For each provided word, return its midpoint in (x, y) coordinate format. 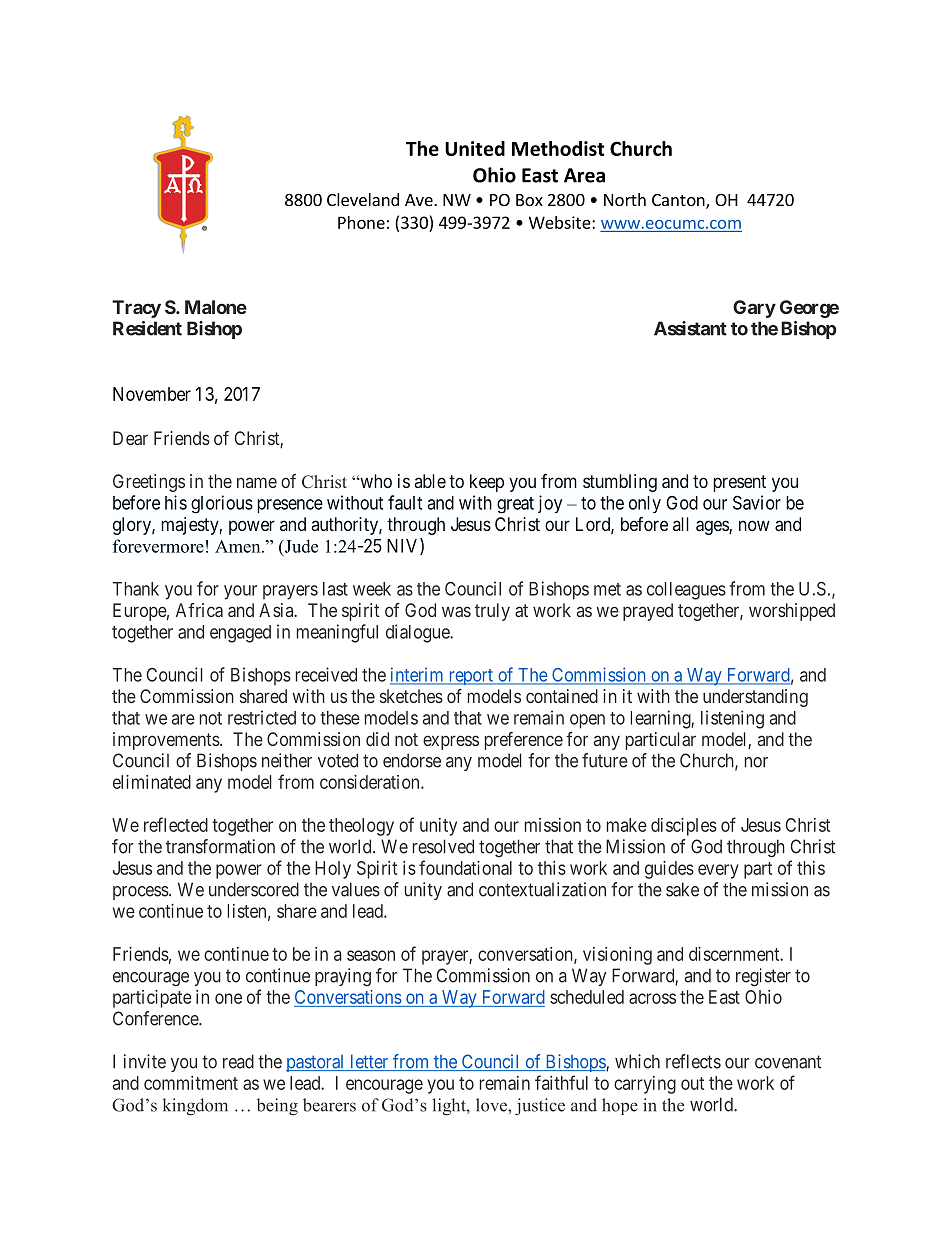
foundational (465, 867)
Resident (147, 328)
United (475, 148)
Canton (679, 201)
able (430, 481)
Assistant (690, 328)
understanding (755, 698)
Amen (239, 546)
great (515, 505)
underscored (254, 889)
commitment (191, 1083)
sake (682, 889)
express (451, 742)
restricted (262, 717)
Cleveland (363, 199)
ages (713, 527)
